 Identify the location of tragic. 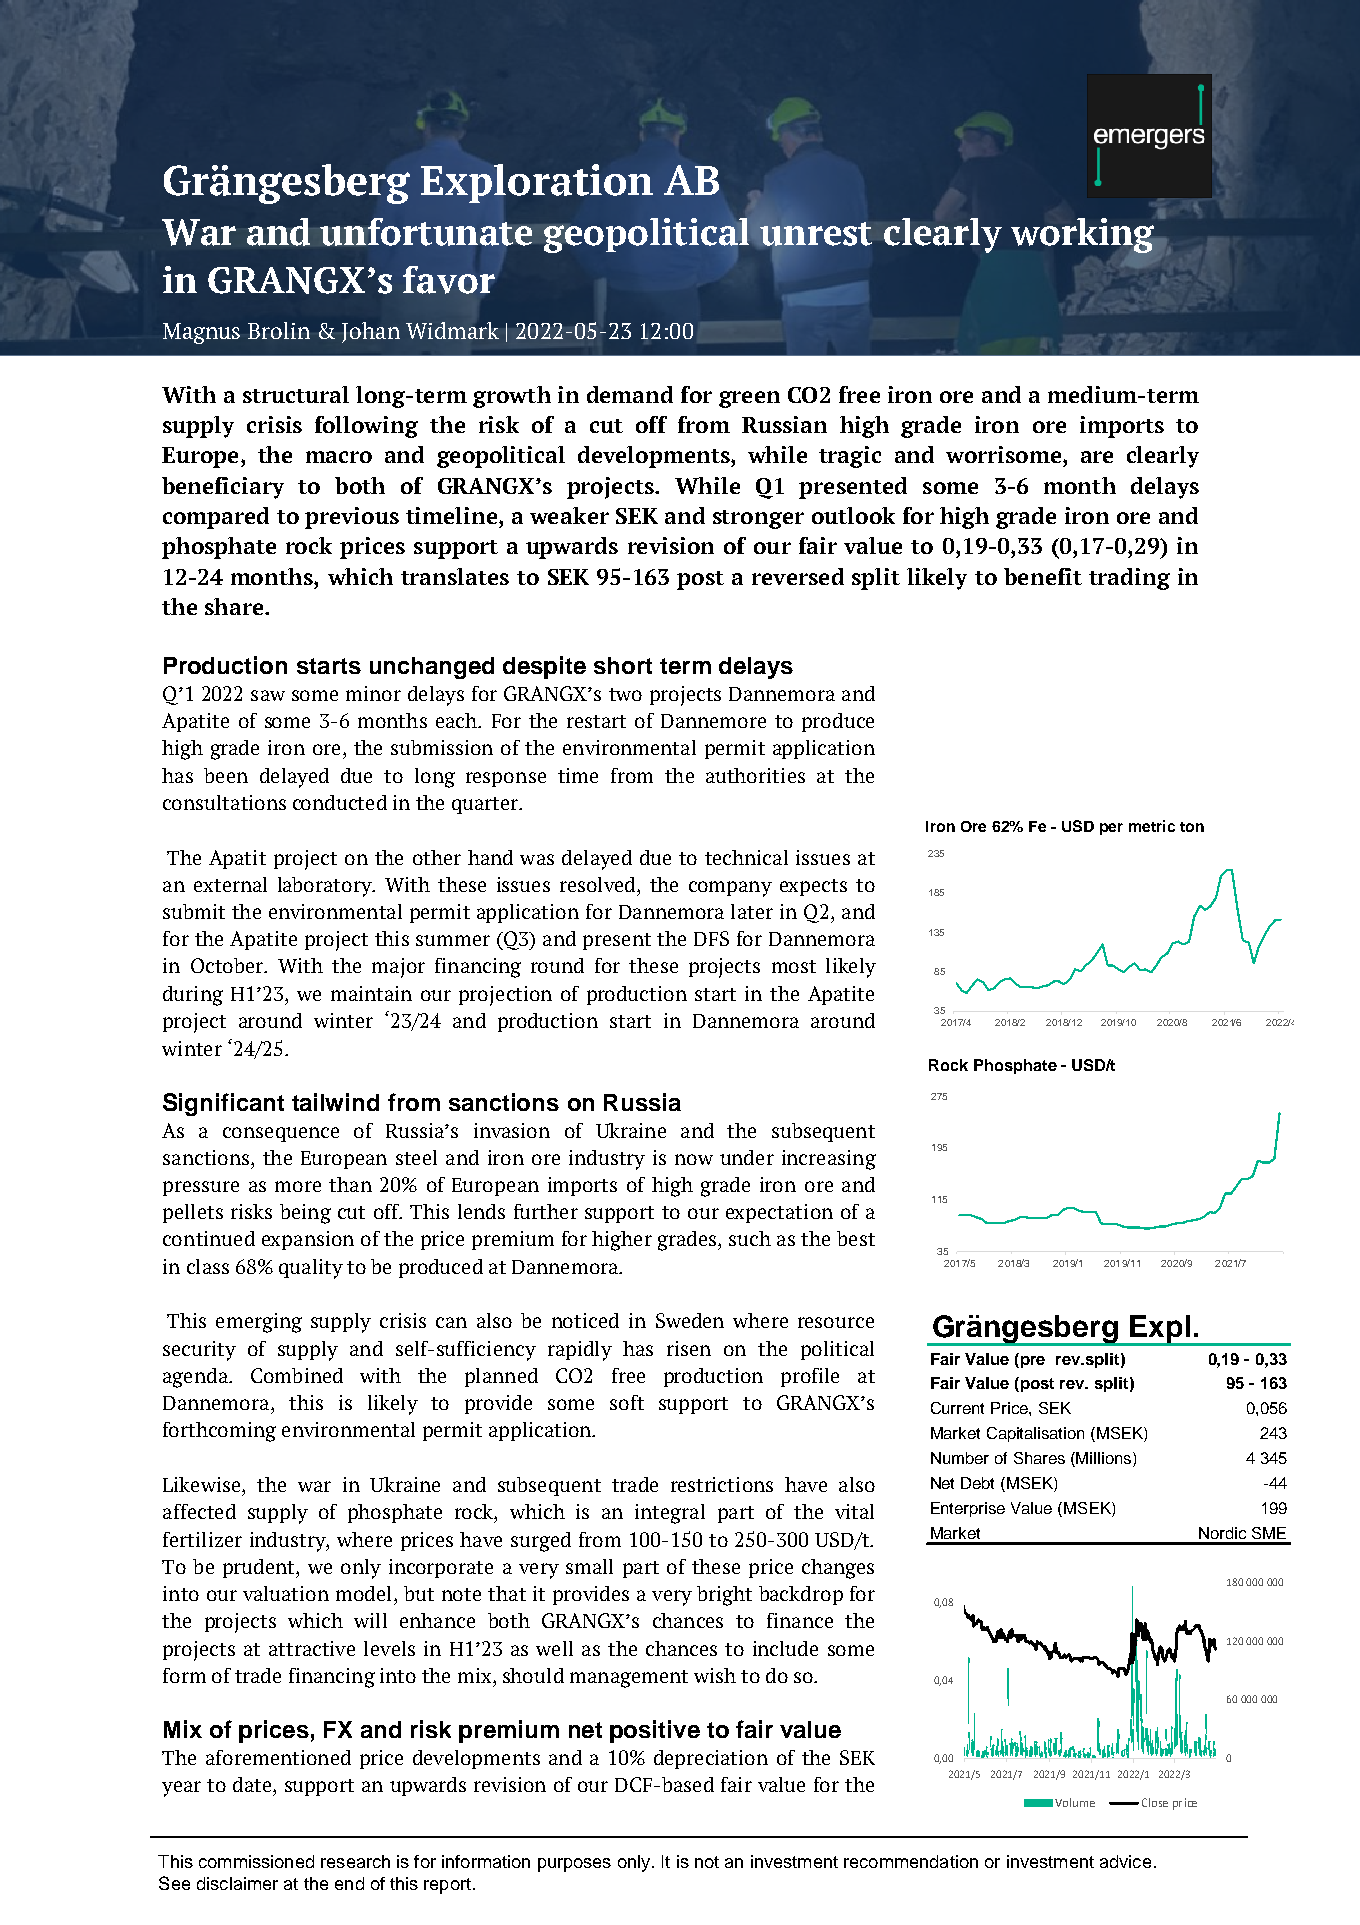
(850, 457).
